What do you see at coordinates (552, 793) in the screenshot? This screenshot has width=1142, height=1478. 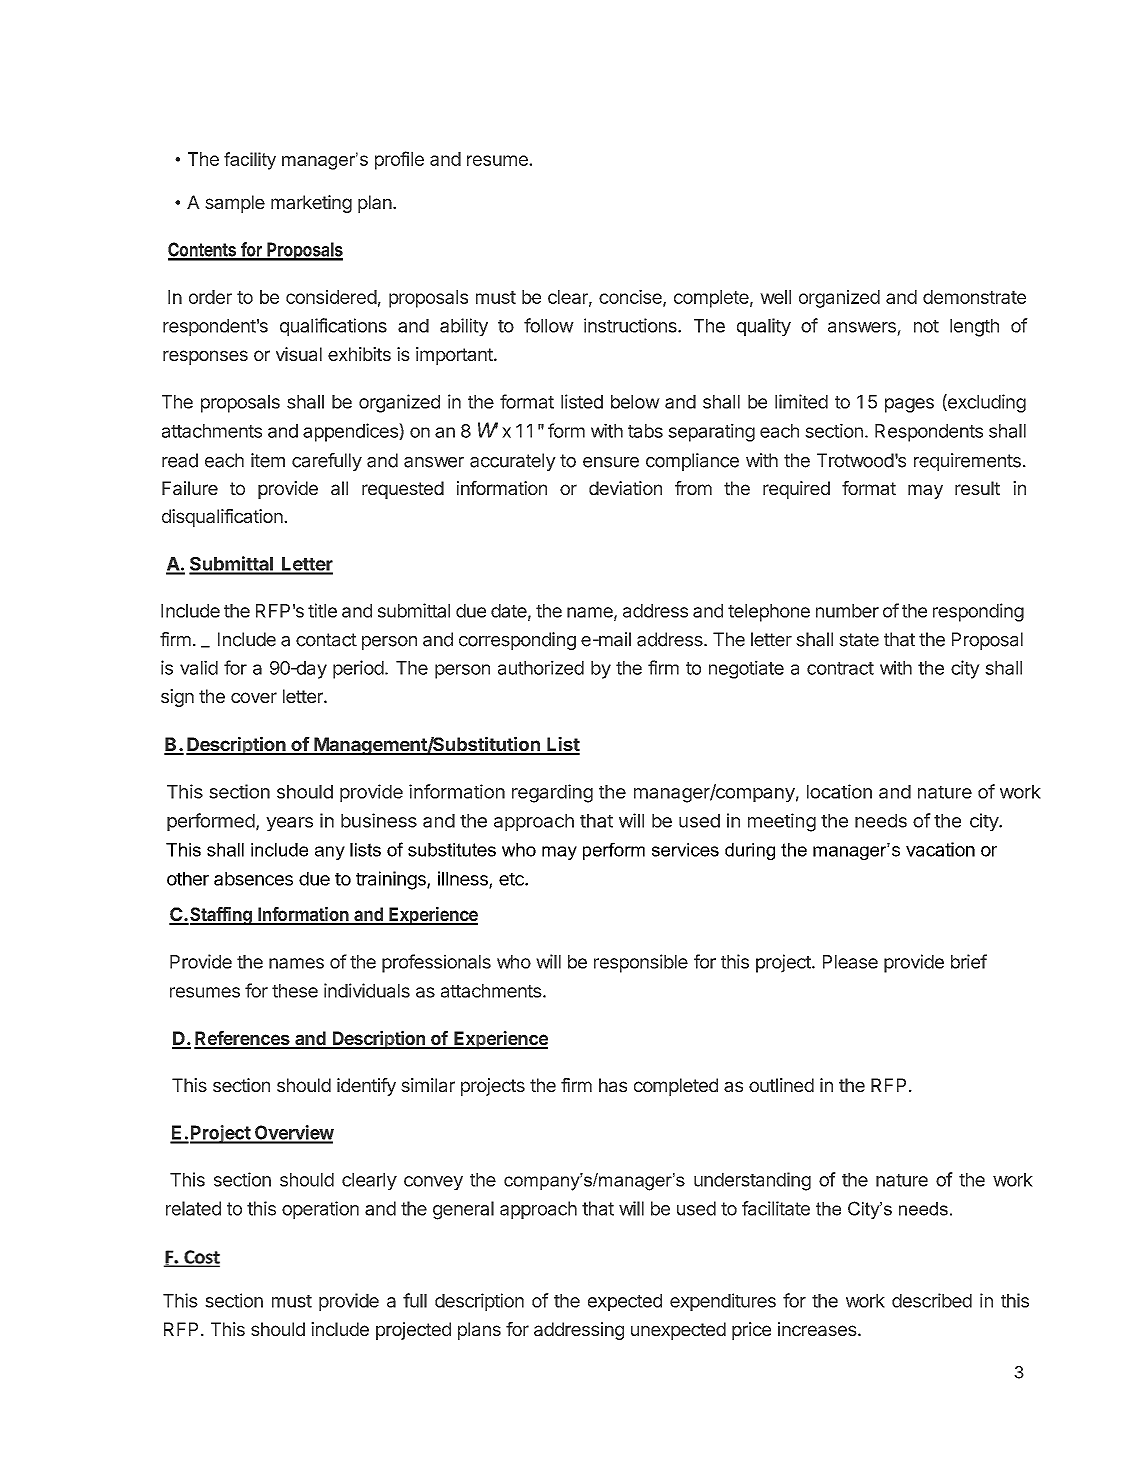 I see `regarding` at bounding box center [552, 793].
